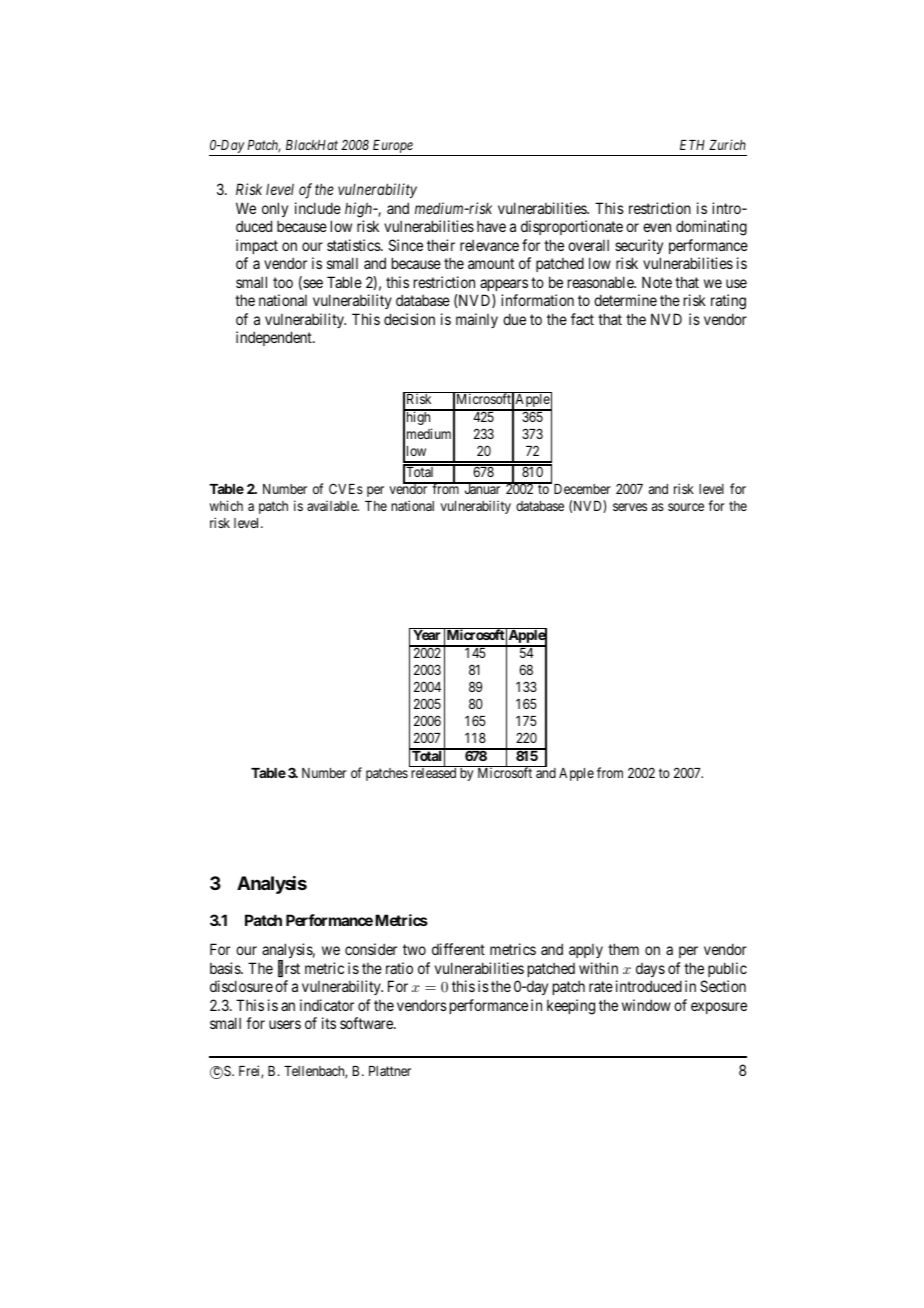  What do you see at coordinates (692, 145) in the page?
I see `ETH` at bounding box center [692, 145].
